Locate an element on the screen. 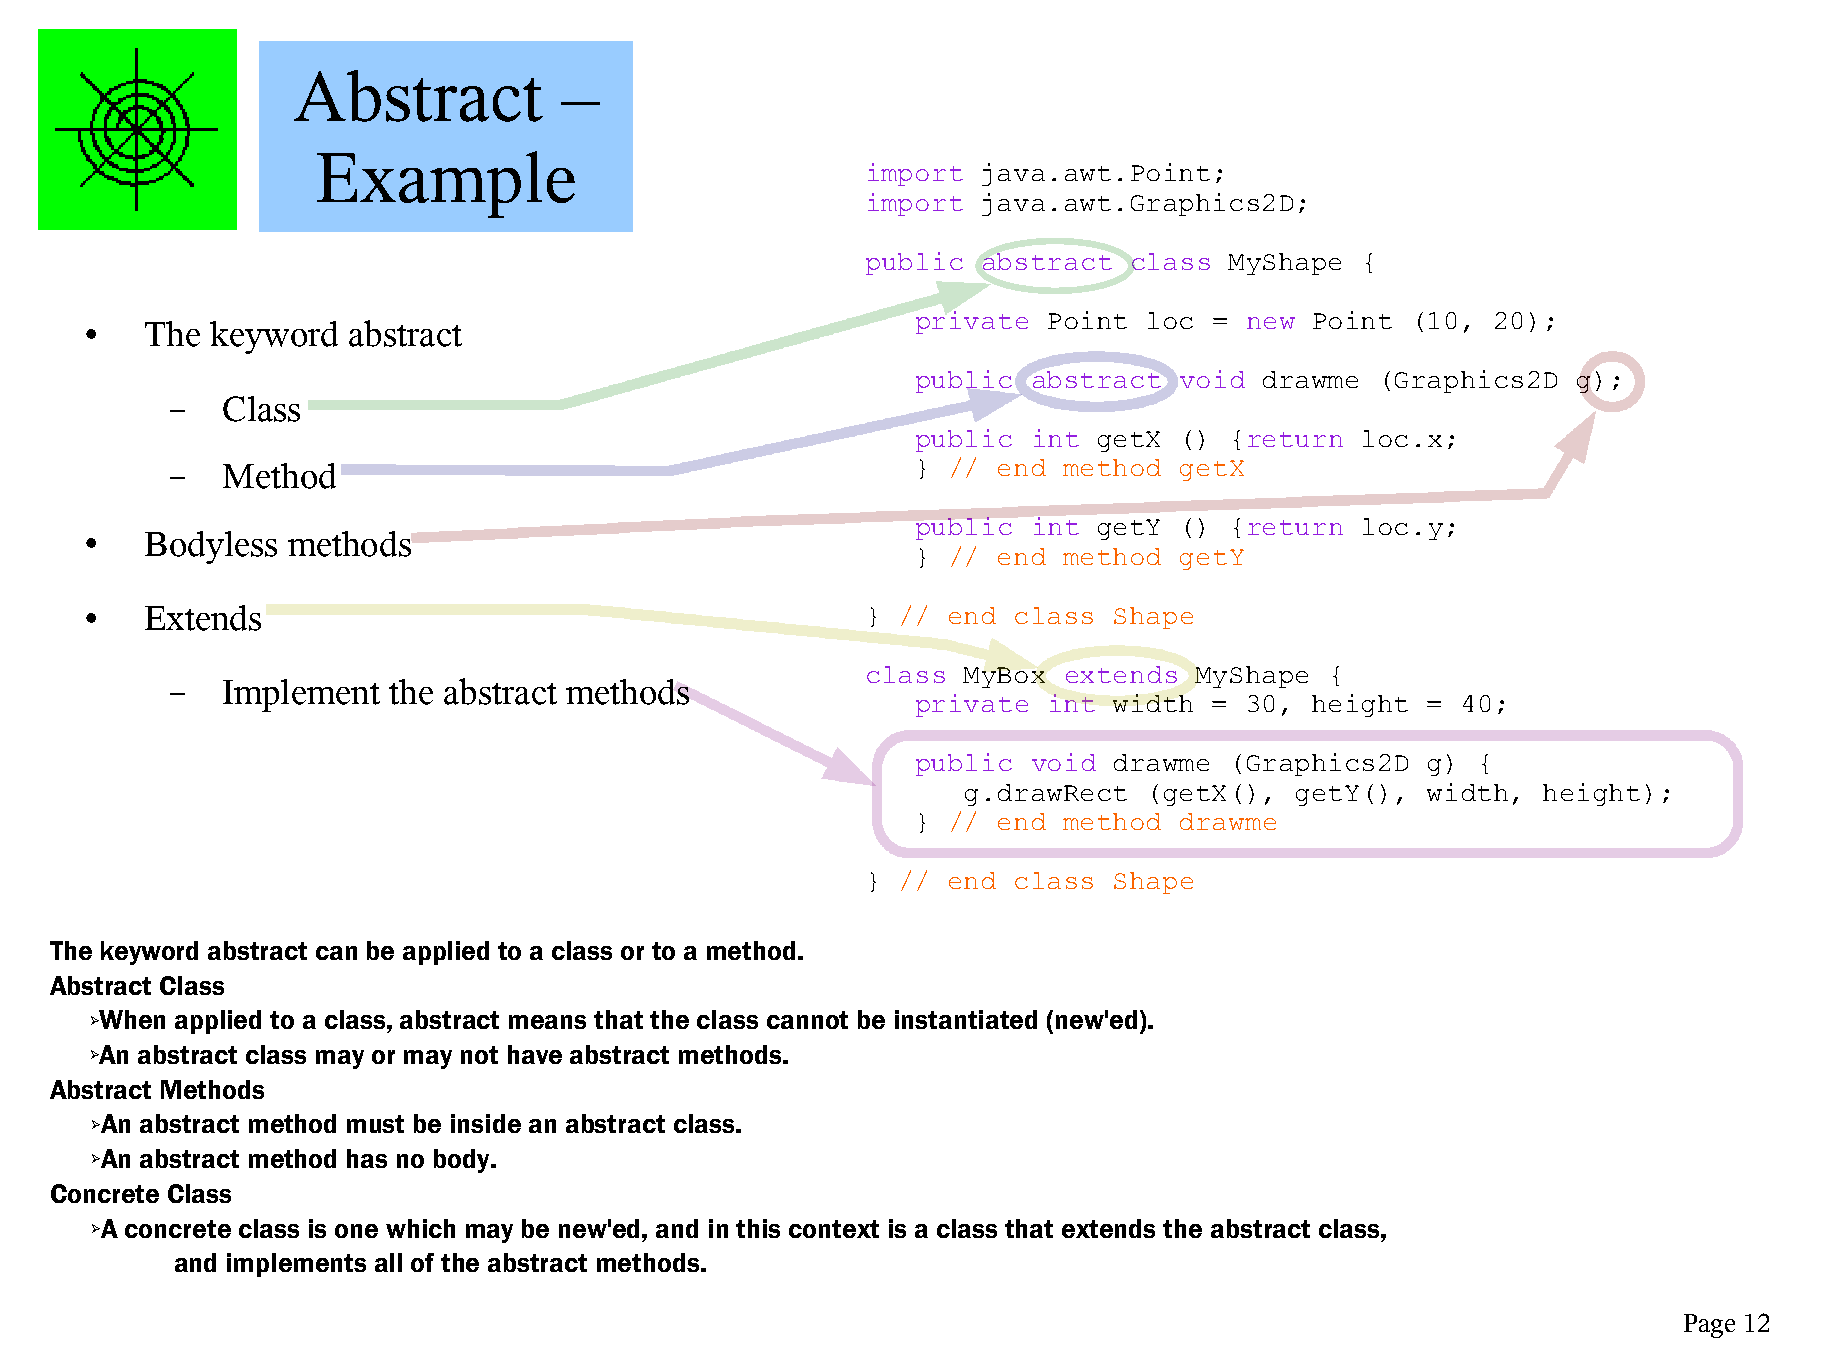  have is located at coordinates (535, 1054).
